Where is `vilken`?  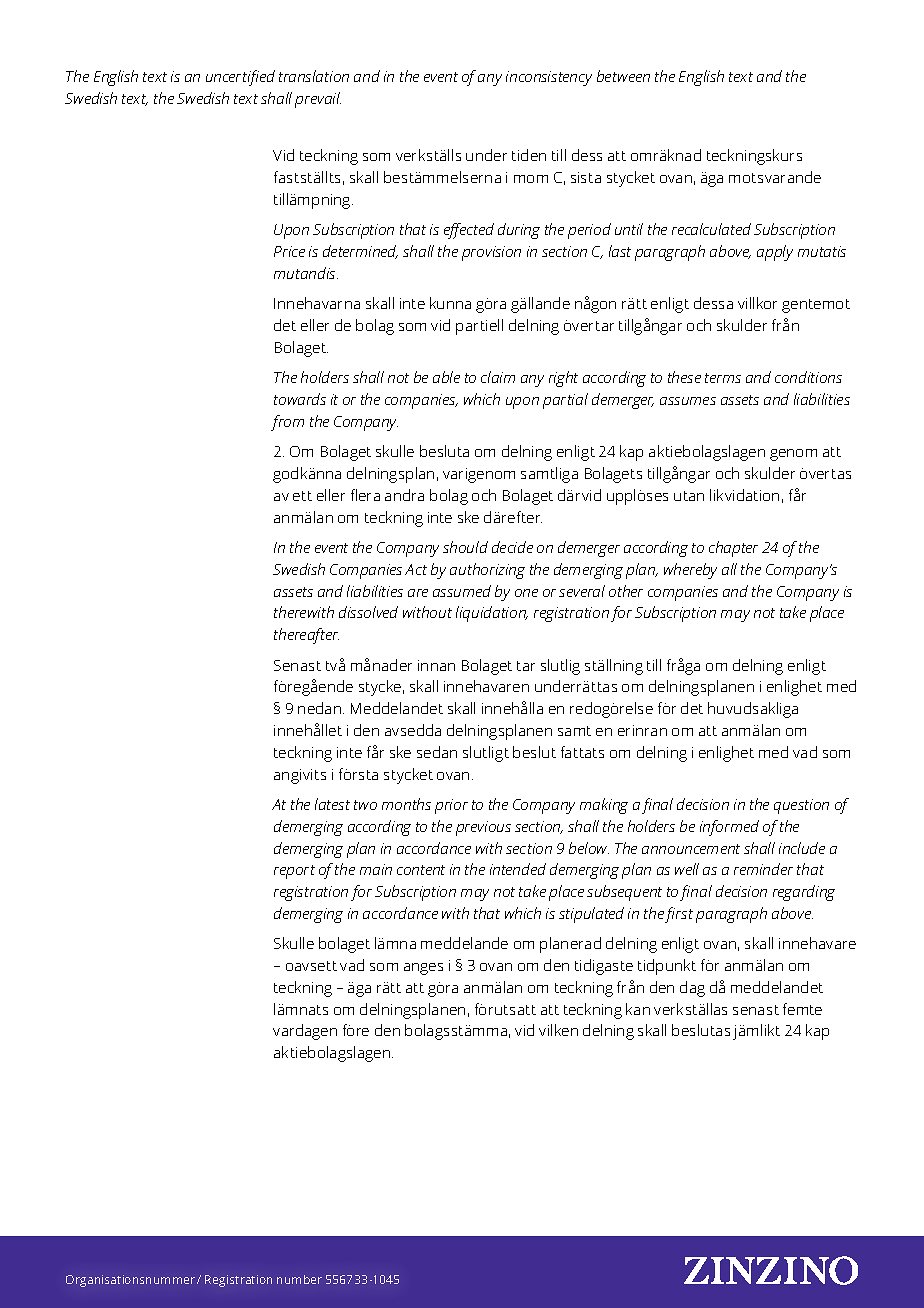
vilken is located at coordinates (558, 1030).
